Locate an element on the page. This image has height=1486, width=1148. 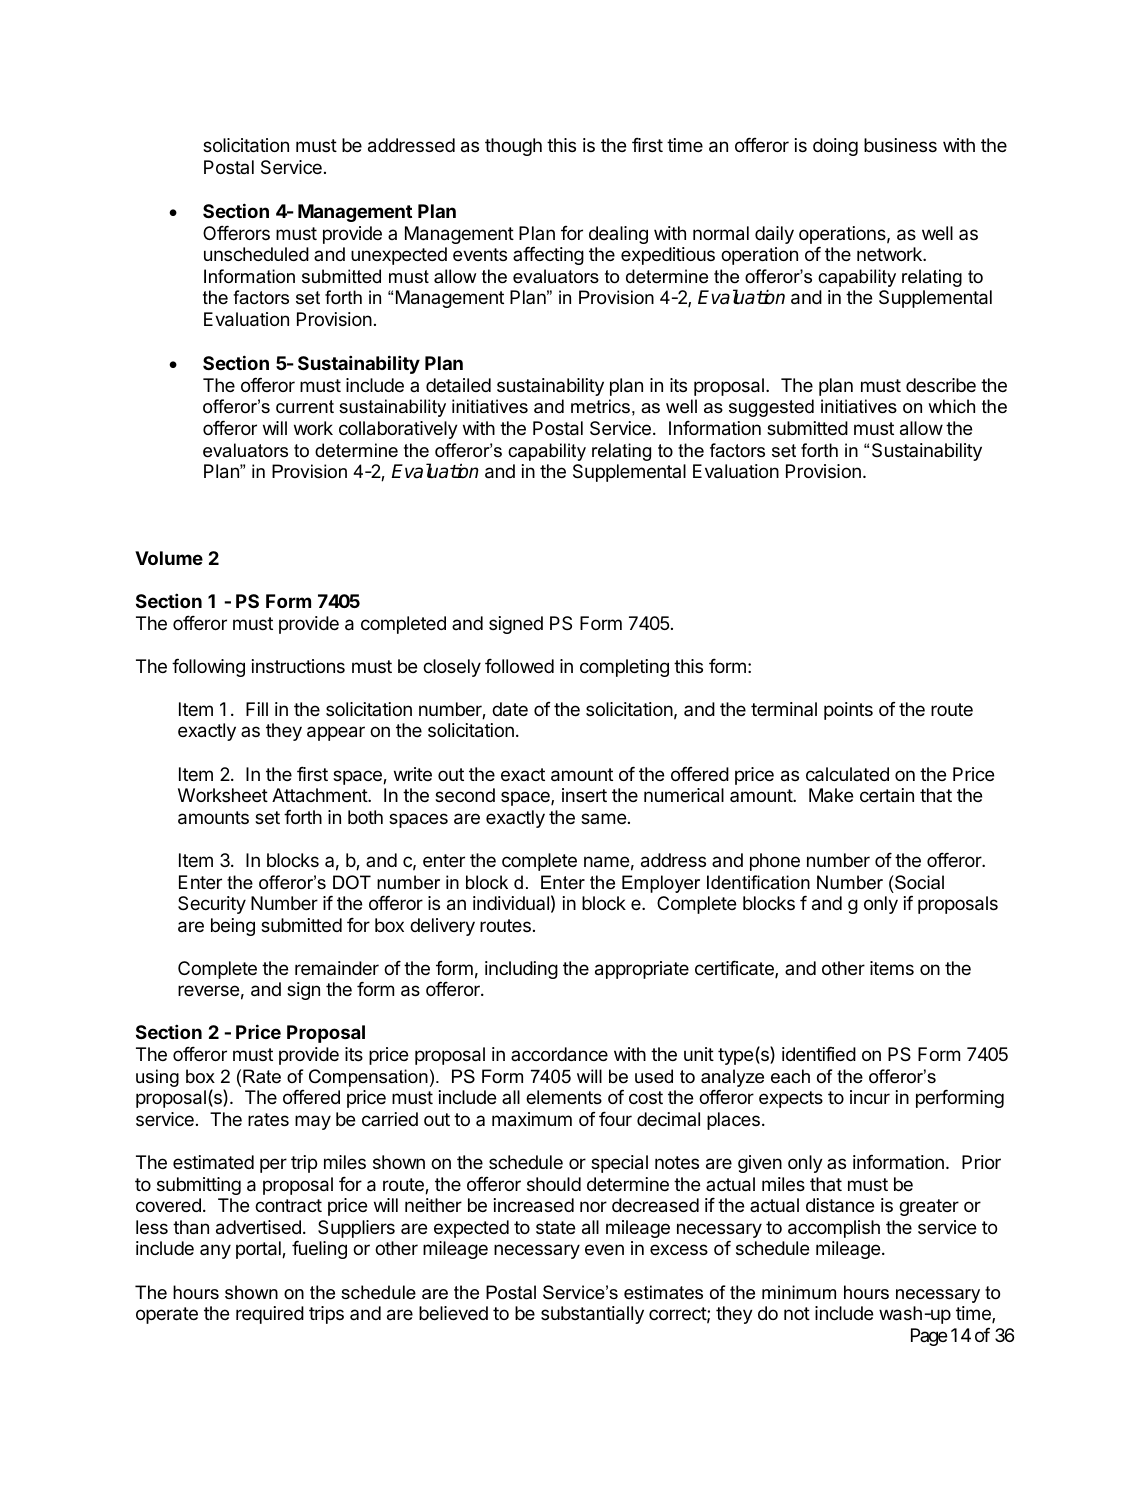
required is located at coordinates (270, 1315).
